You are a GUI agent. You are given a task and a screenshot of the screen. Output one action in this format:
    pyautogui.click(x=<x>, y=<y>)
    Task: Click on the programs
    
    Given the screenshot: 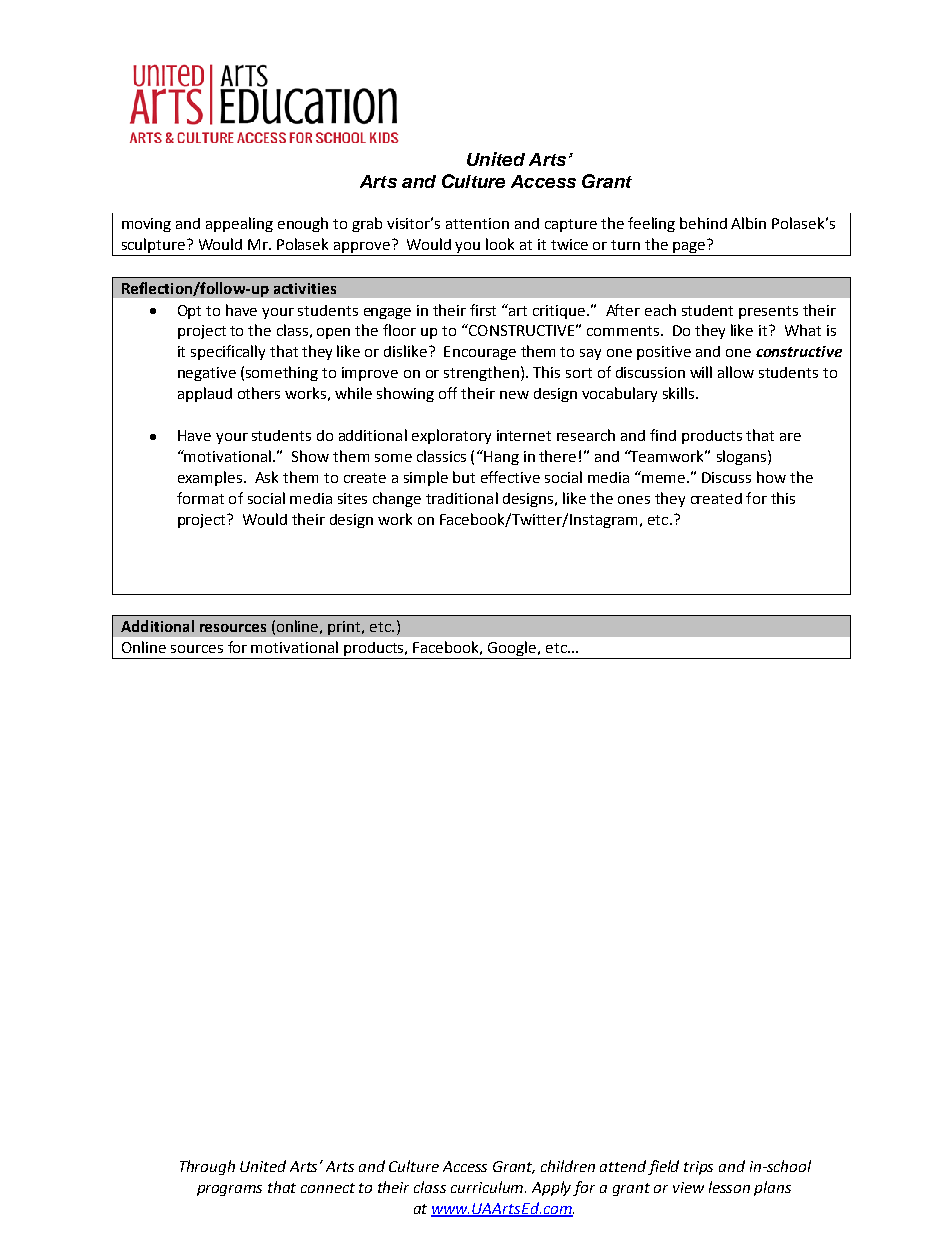 What is the action you would take?
    pyautogui.click(x=229, y=1190)
